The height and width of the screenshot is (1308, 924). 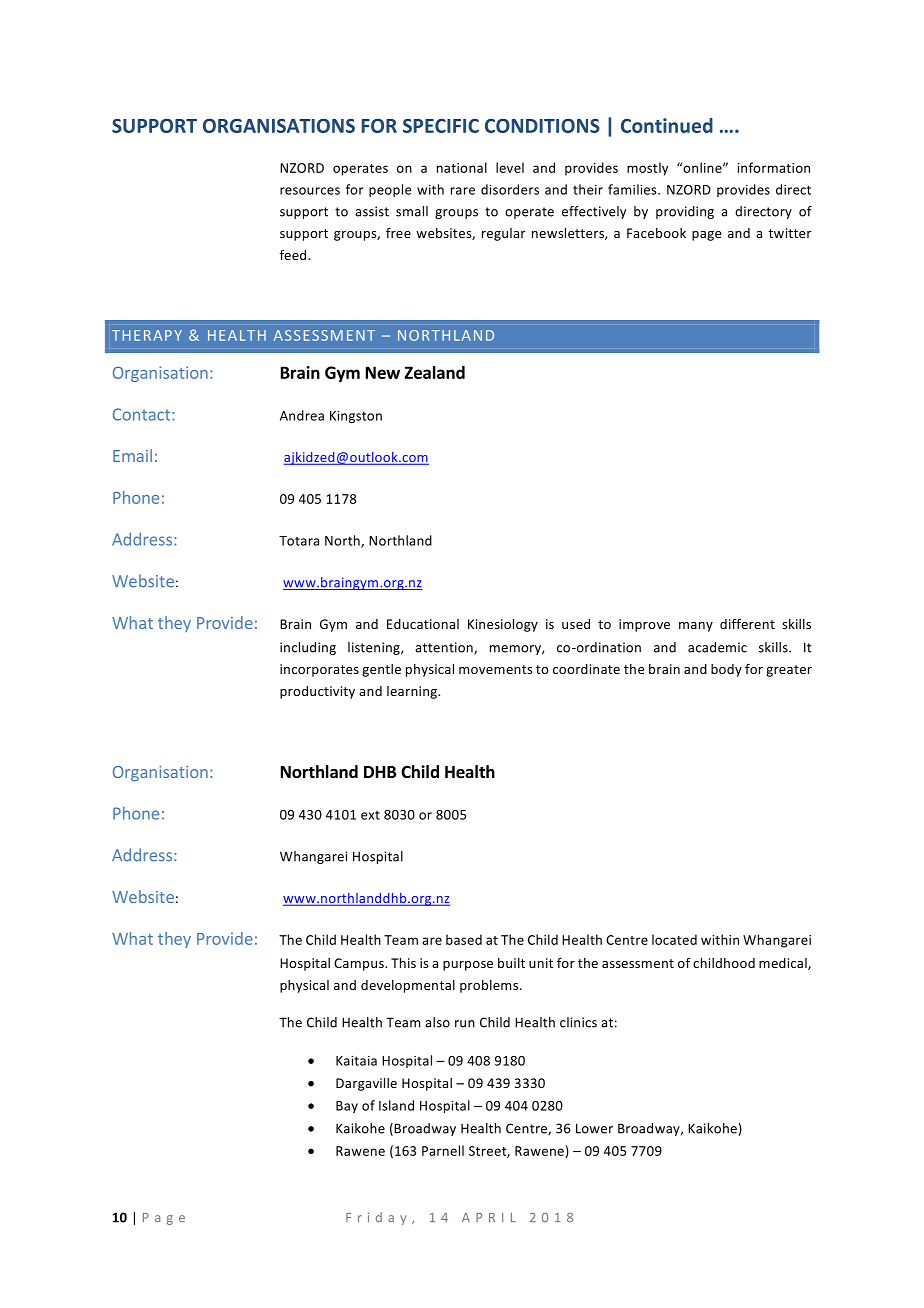 I want to click on attention, so click(x=445, y=648).
